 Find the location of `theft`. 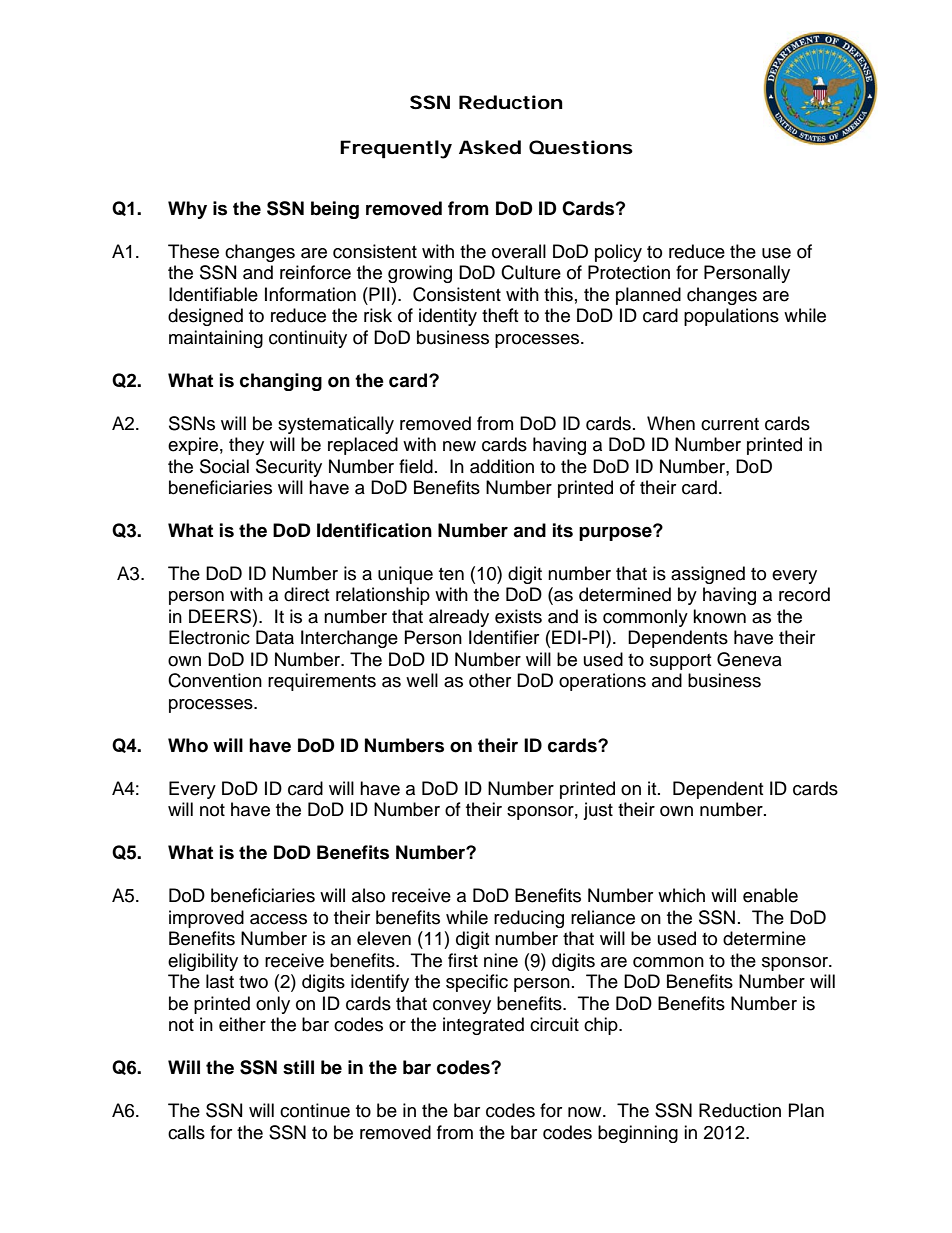

theft is located at coordinates (500, 315).
